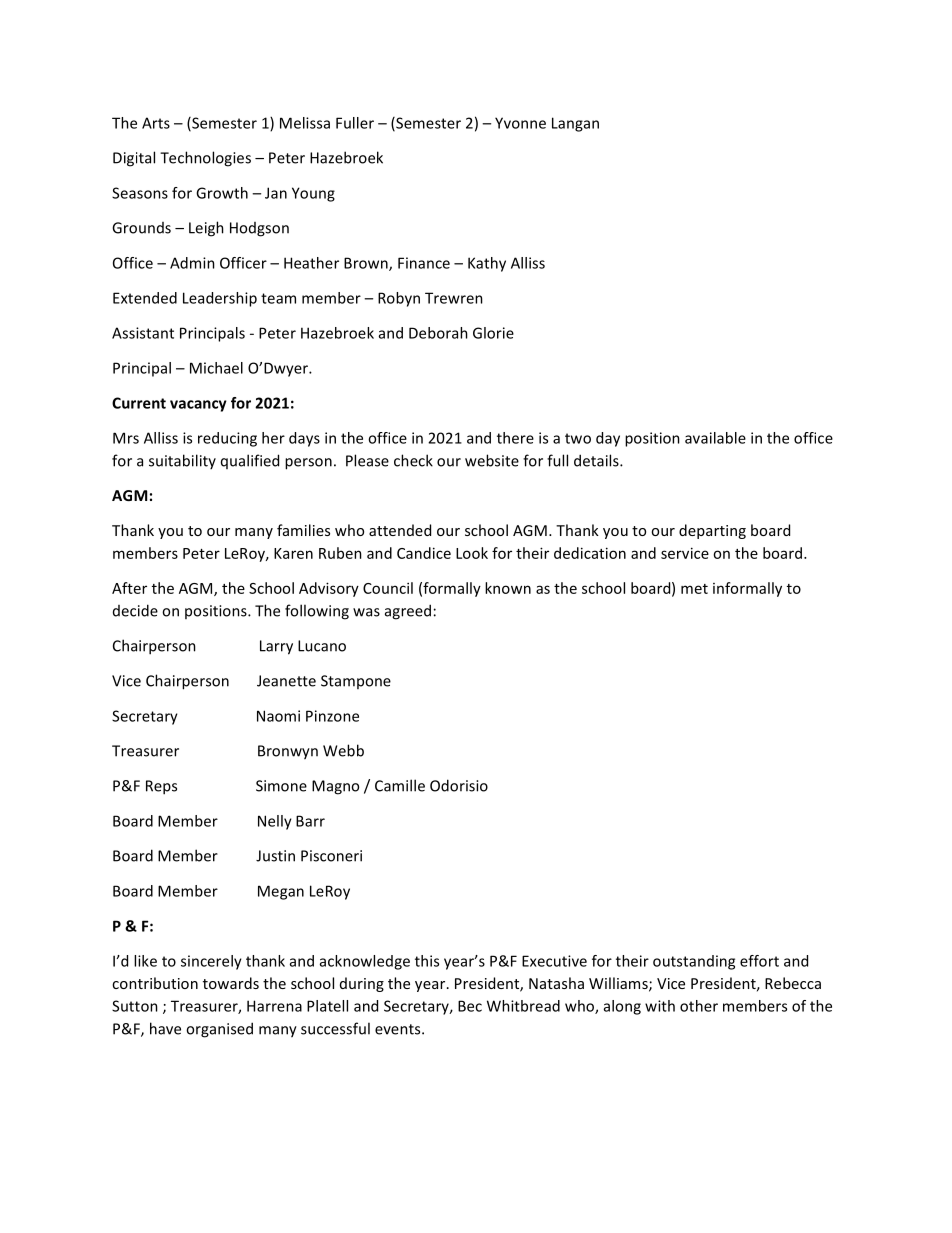 This page has width=952, height=1233. What do you see at coordinates (520, 123) in the page?
I see `Yvonne` at bounding box center [520, 123].
